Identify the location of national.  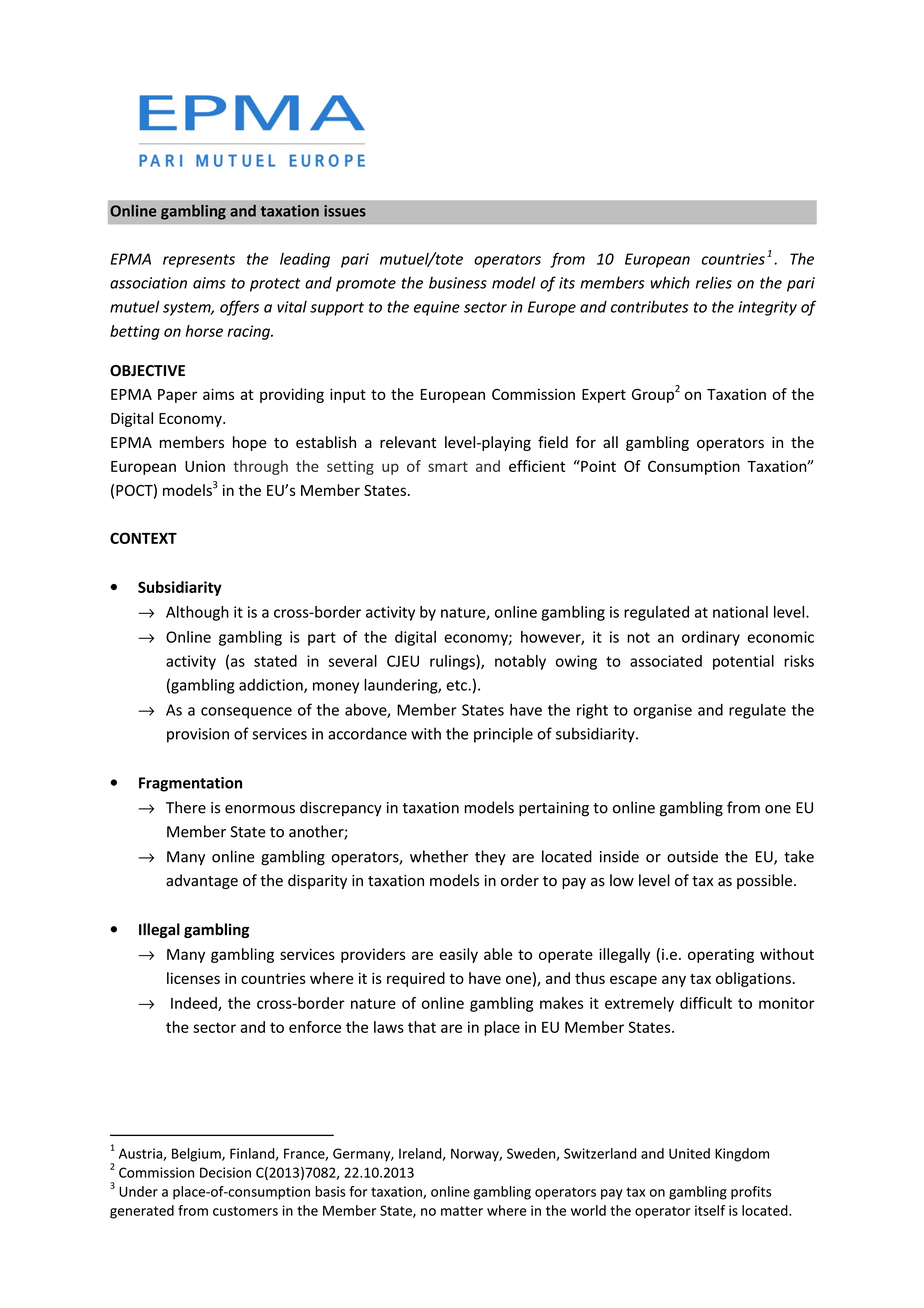
(740, 612).
